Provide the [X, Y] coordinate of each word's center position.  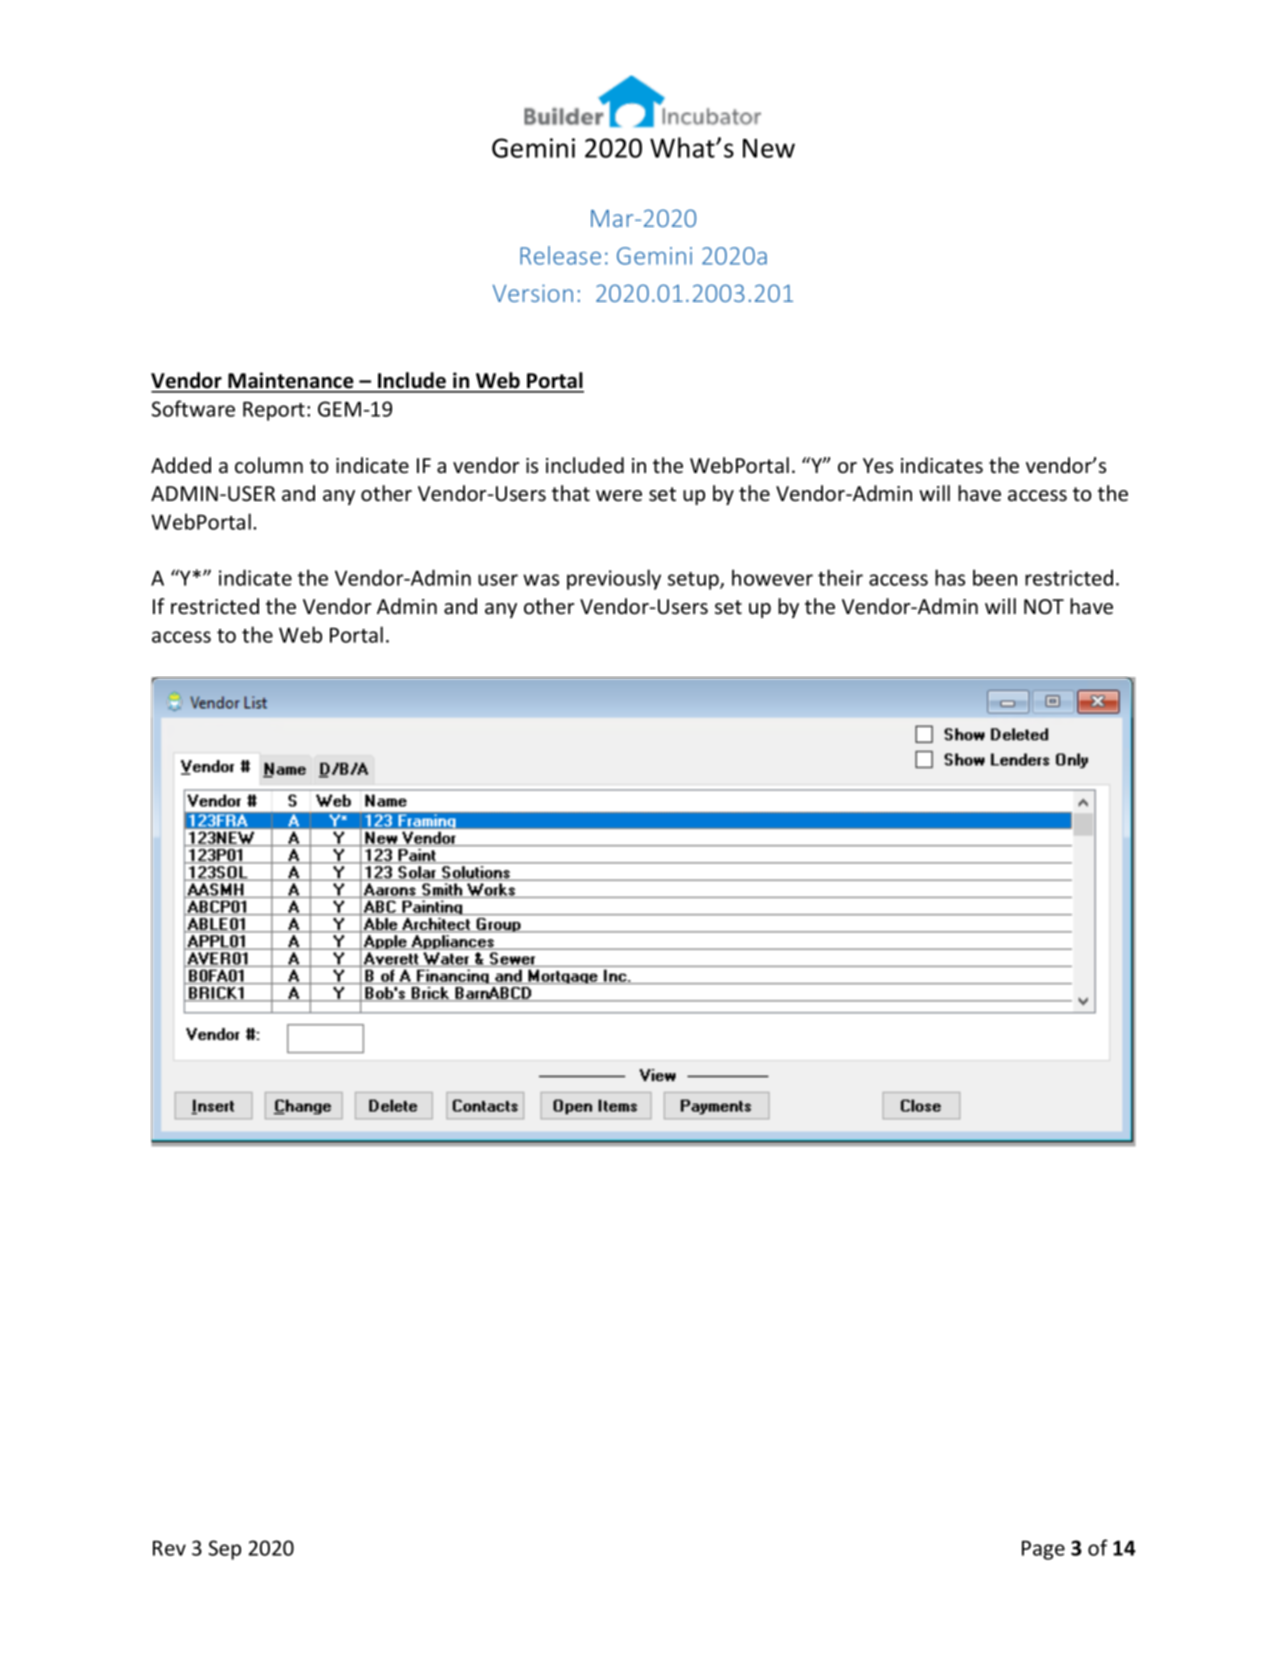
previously [614, 579]
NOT [1044, 607]
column [269, 465]
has [950, 577]
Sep [225, 1550]
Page [1043, 1550]
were [619, 496]
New [769, 148]
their [840, 577]
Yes [878, 466]
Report [274, 411]
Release [560, 255]
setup [694, 581]
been [995, 577]
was [541, 580]
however [772, 577]
